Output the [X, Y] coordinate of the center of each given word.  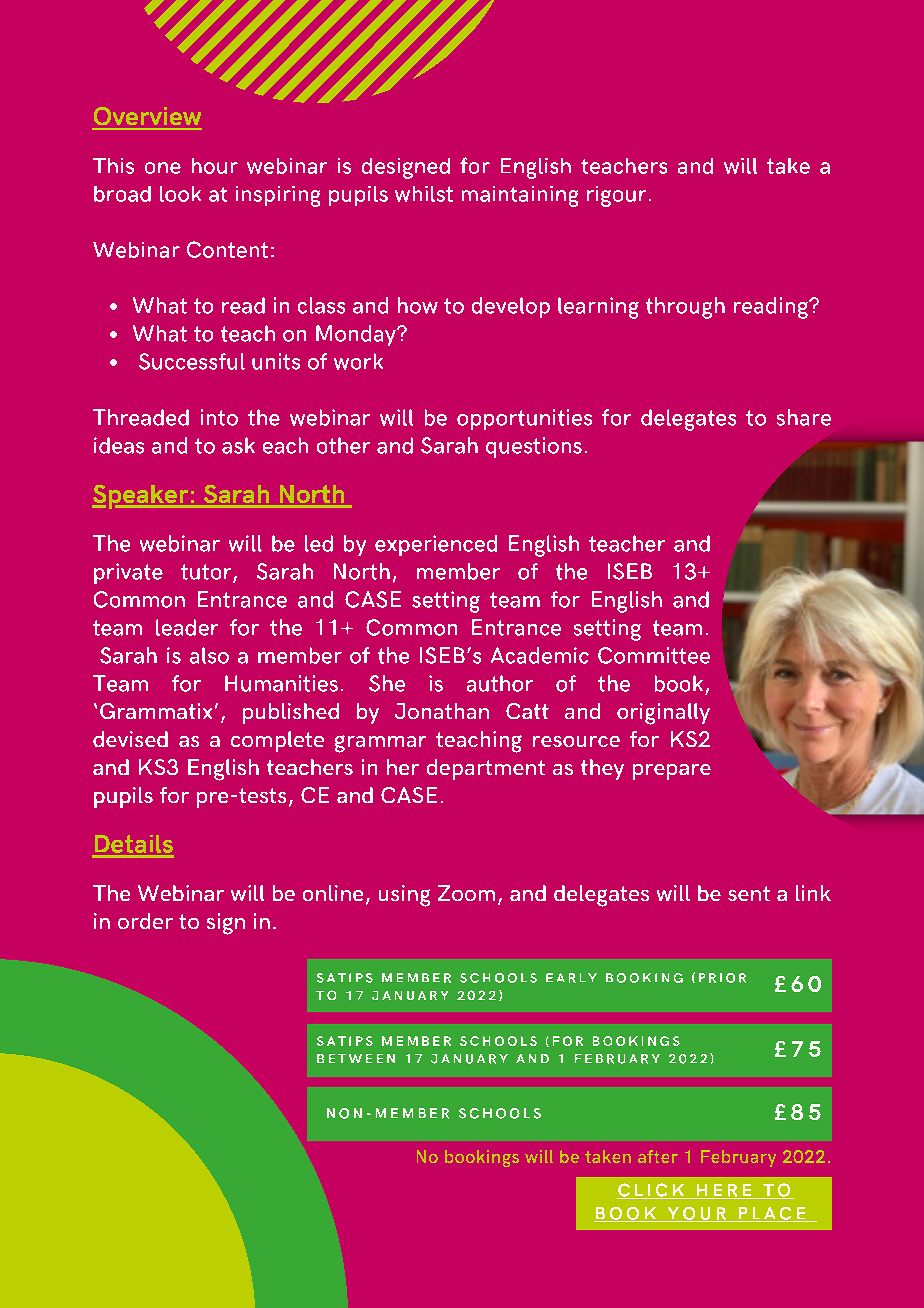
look [180, 194]
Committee [654, 655]
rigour [616, 196]
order [145, 921]
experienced [436, 545]
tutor [207, 573]
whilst [424, 194]
